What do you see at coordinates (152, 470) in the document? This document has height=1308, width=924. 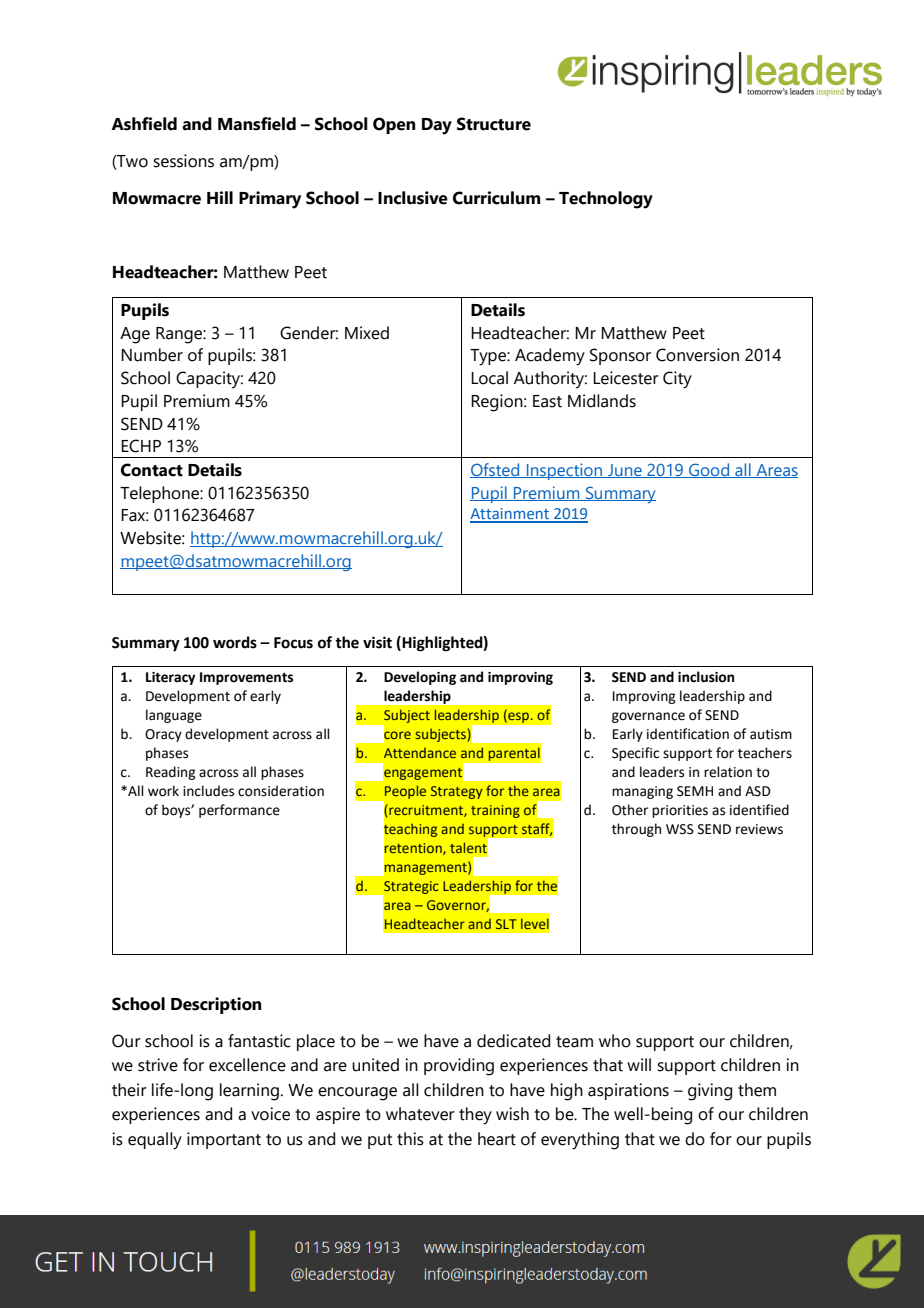 I see `Contact` at bounding box center [152, 470].
